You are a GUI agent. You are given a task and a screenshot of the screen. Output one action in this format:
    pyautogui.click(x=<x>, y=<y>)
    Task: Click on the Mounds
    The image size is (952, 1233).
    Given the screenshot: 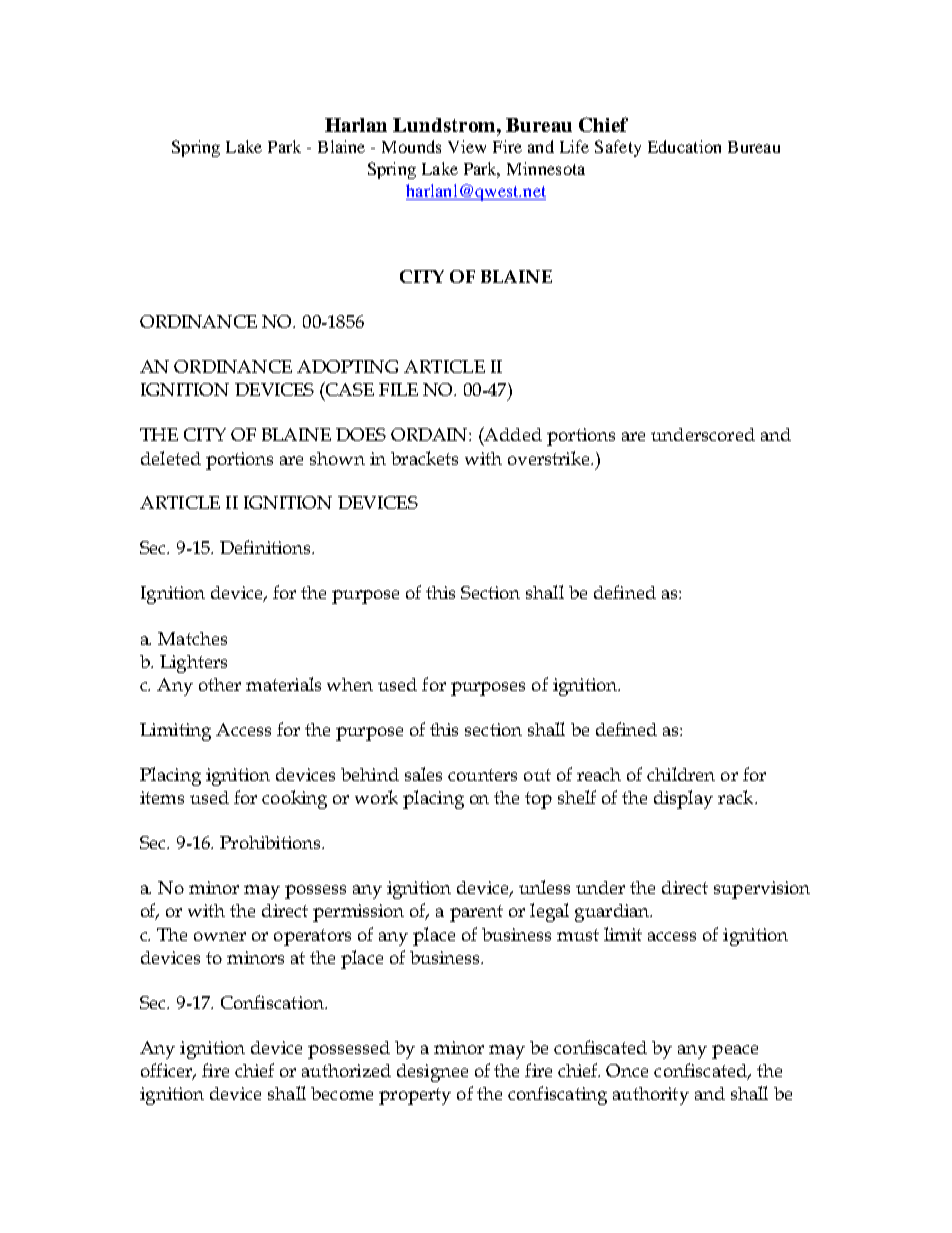 What is the action you would take?
    pyautogui.click(x=411, y=146)
